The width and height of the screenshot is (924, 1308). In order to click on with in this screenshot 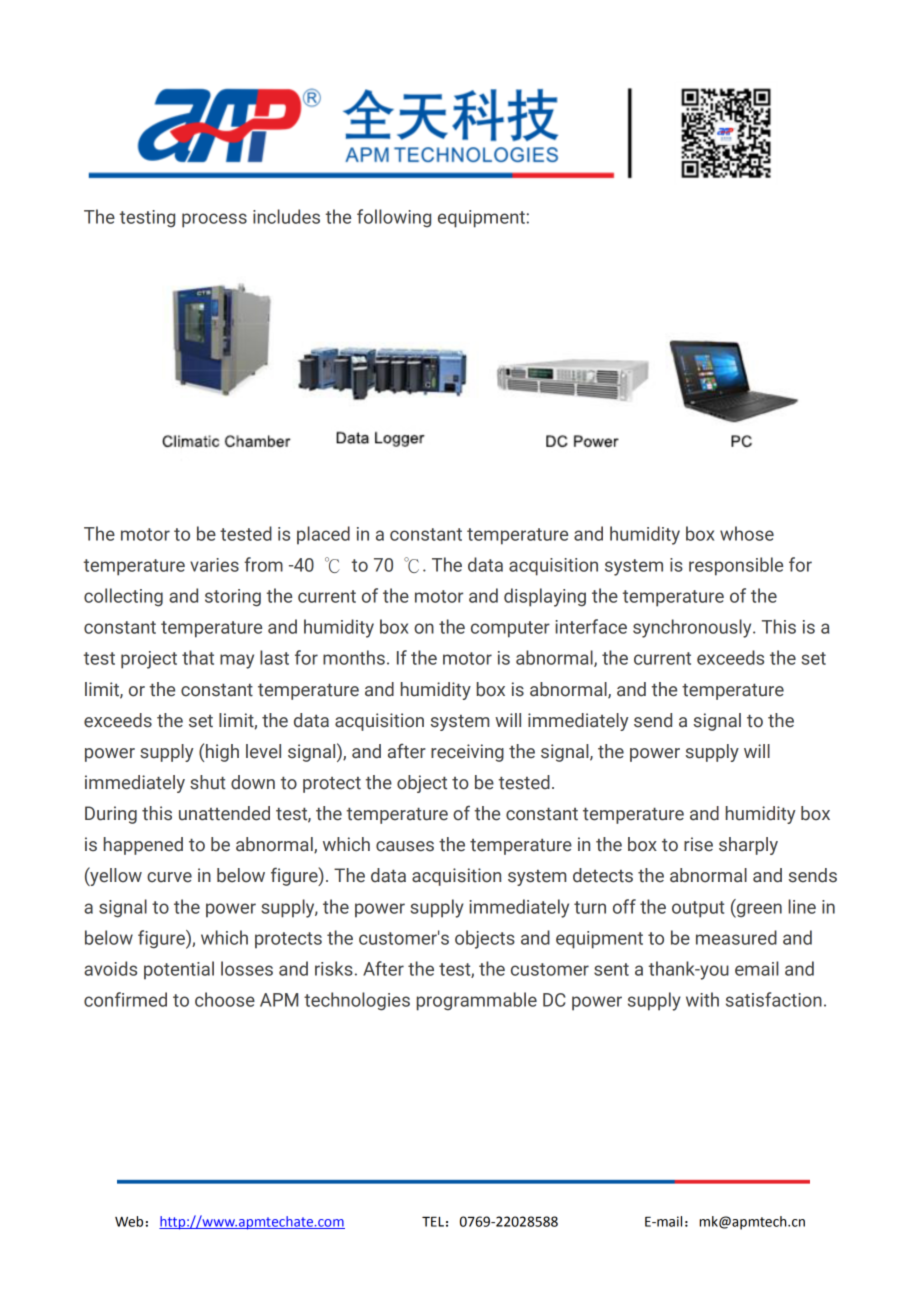, I will do `click(702, 999)`.
